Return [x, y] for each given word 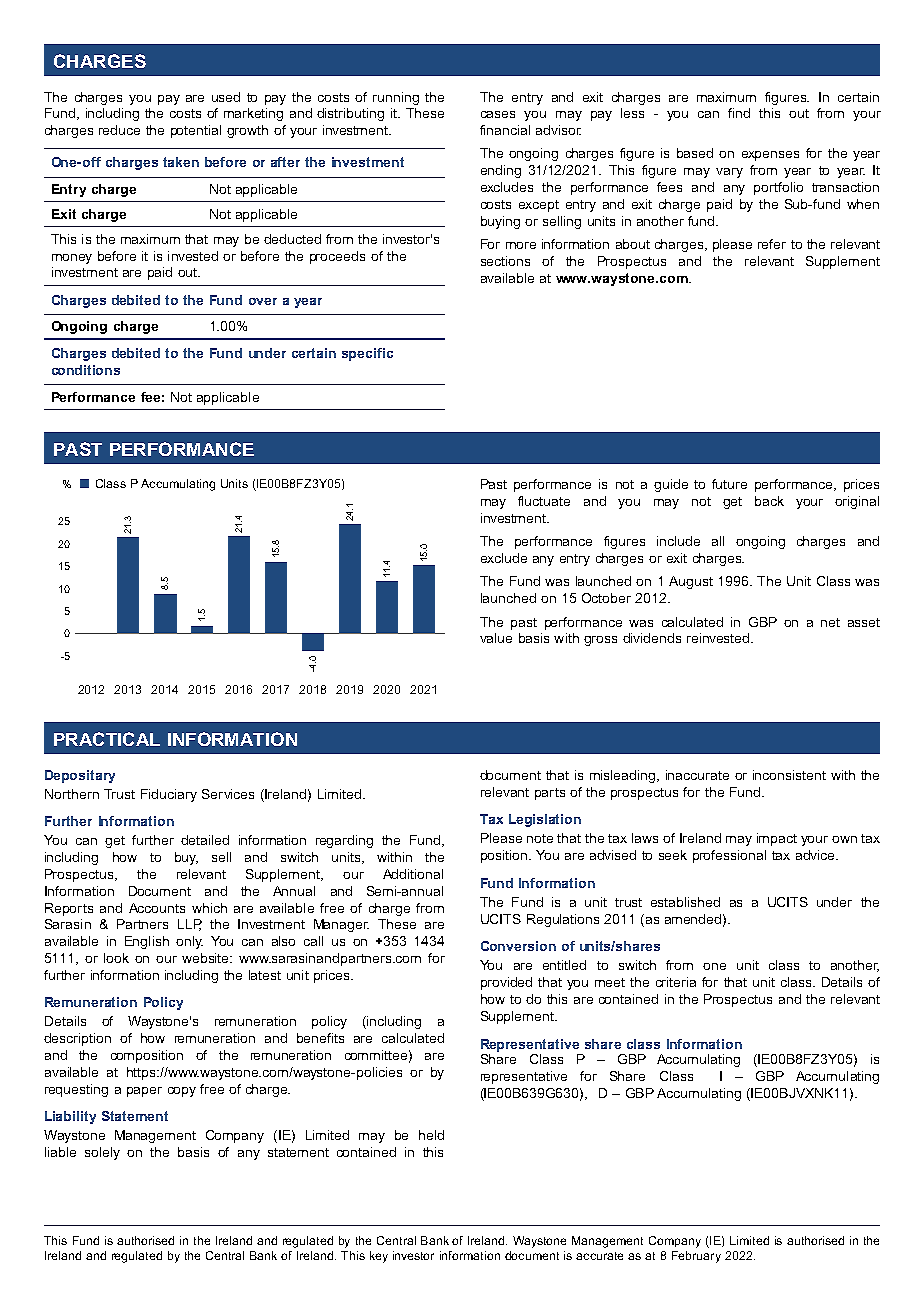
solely [102, 1153]
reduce [119, 130]
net [830, 622]
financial [505, 130]
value [496, 638]
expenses [770, 156]
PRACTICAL [107, 739]
